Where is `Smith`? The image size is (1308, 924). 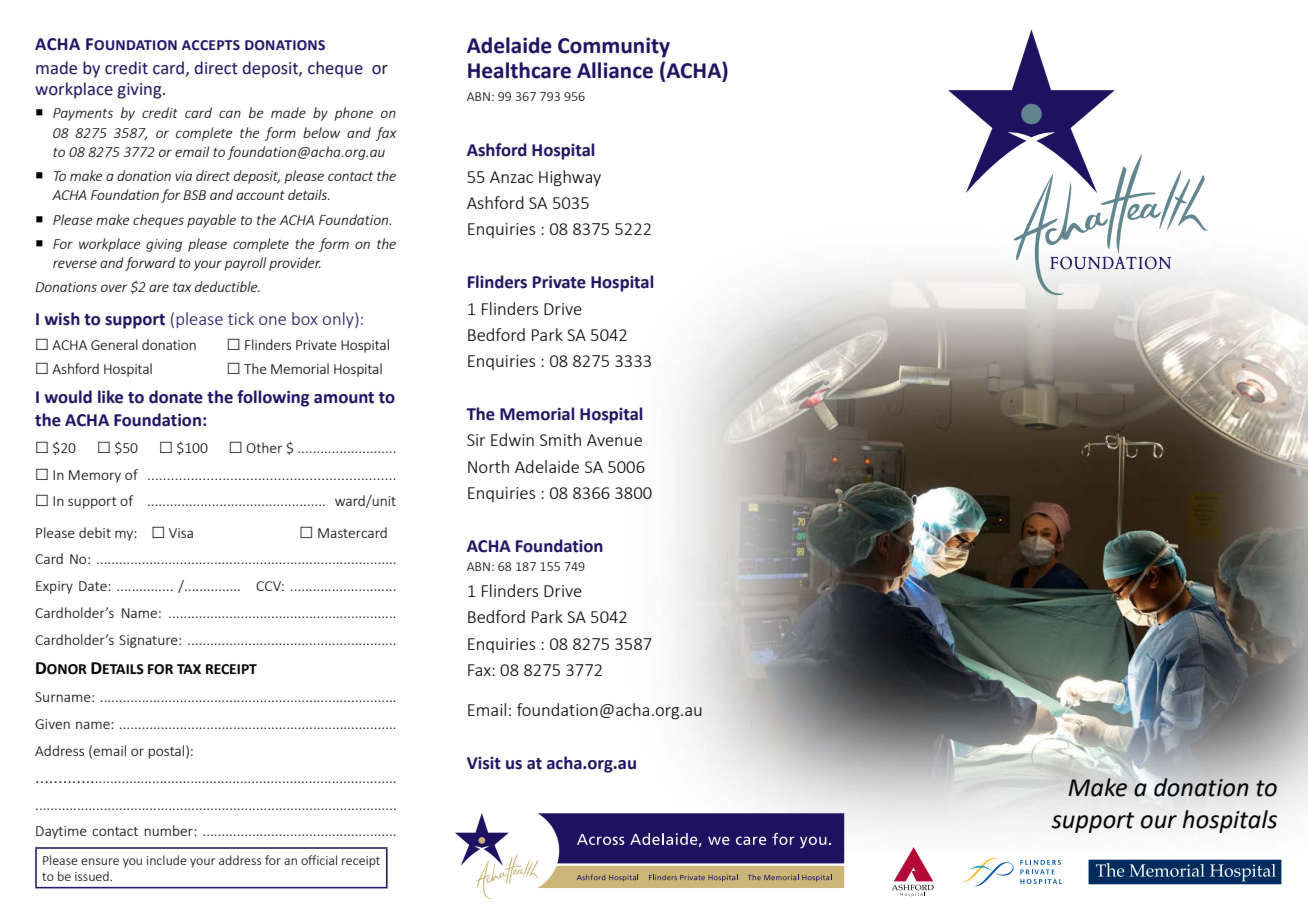
Smith is located at coordinates (560, 439).
